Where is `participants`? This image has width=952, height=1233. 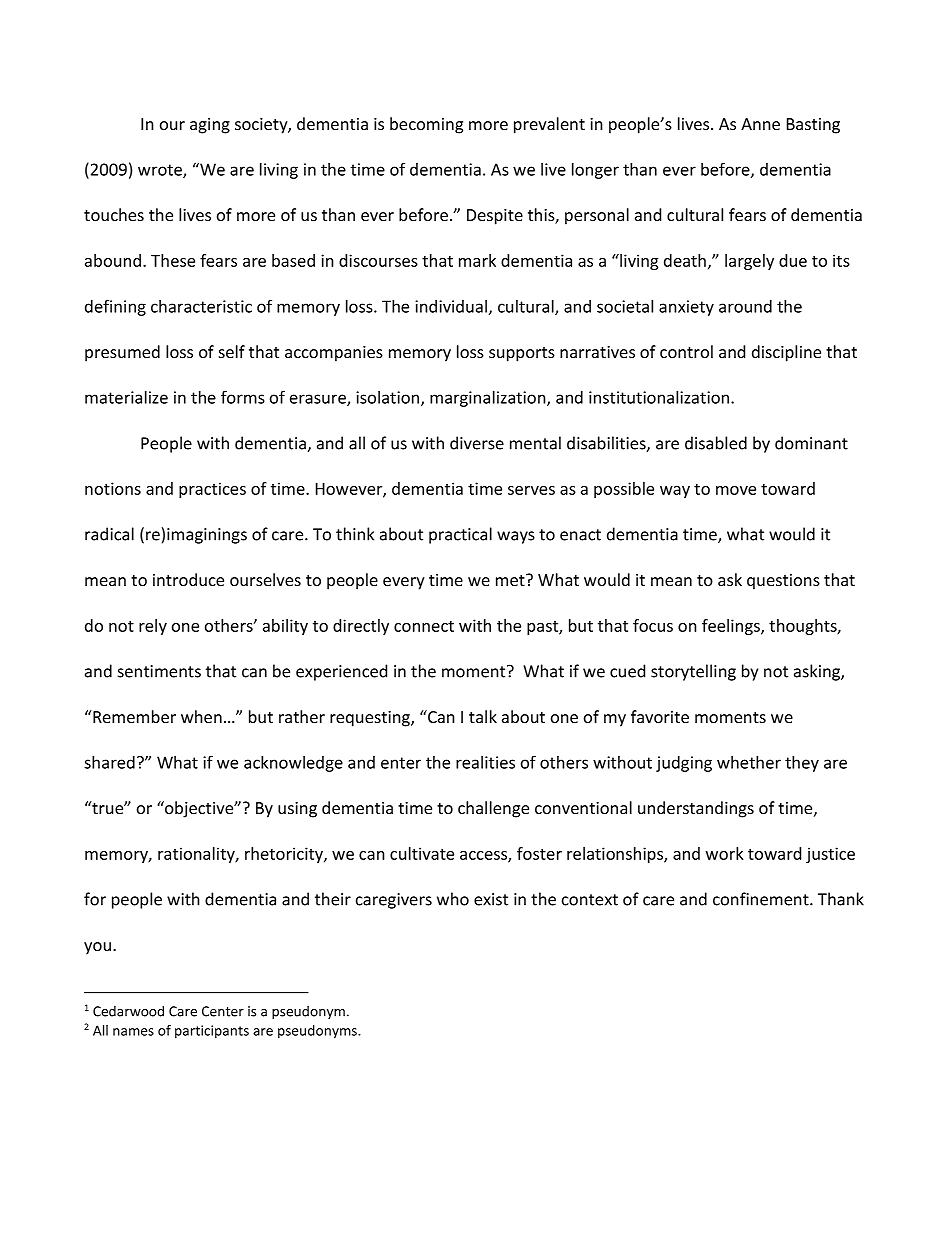 participants is located at coordinates (212, 1032).
